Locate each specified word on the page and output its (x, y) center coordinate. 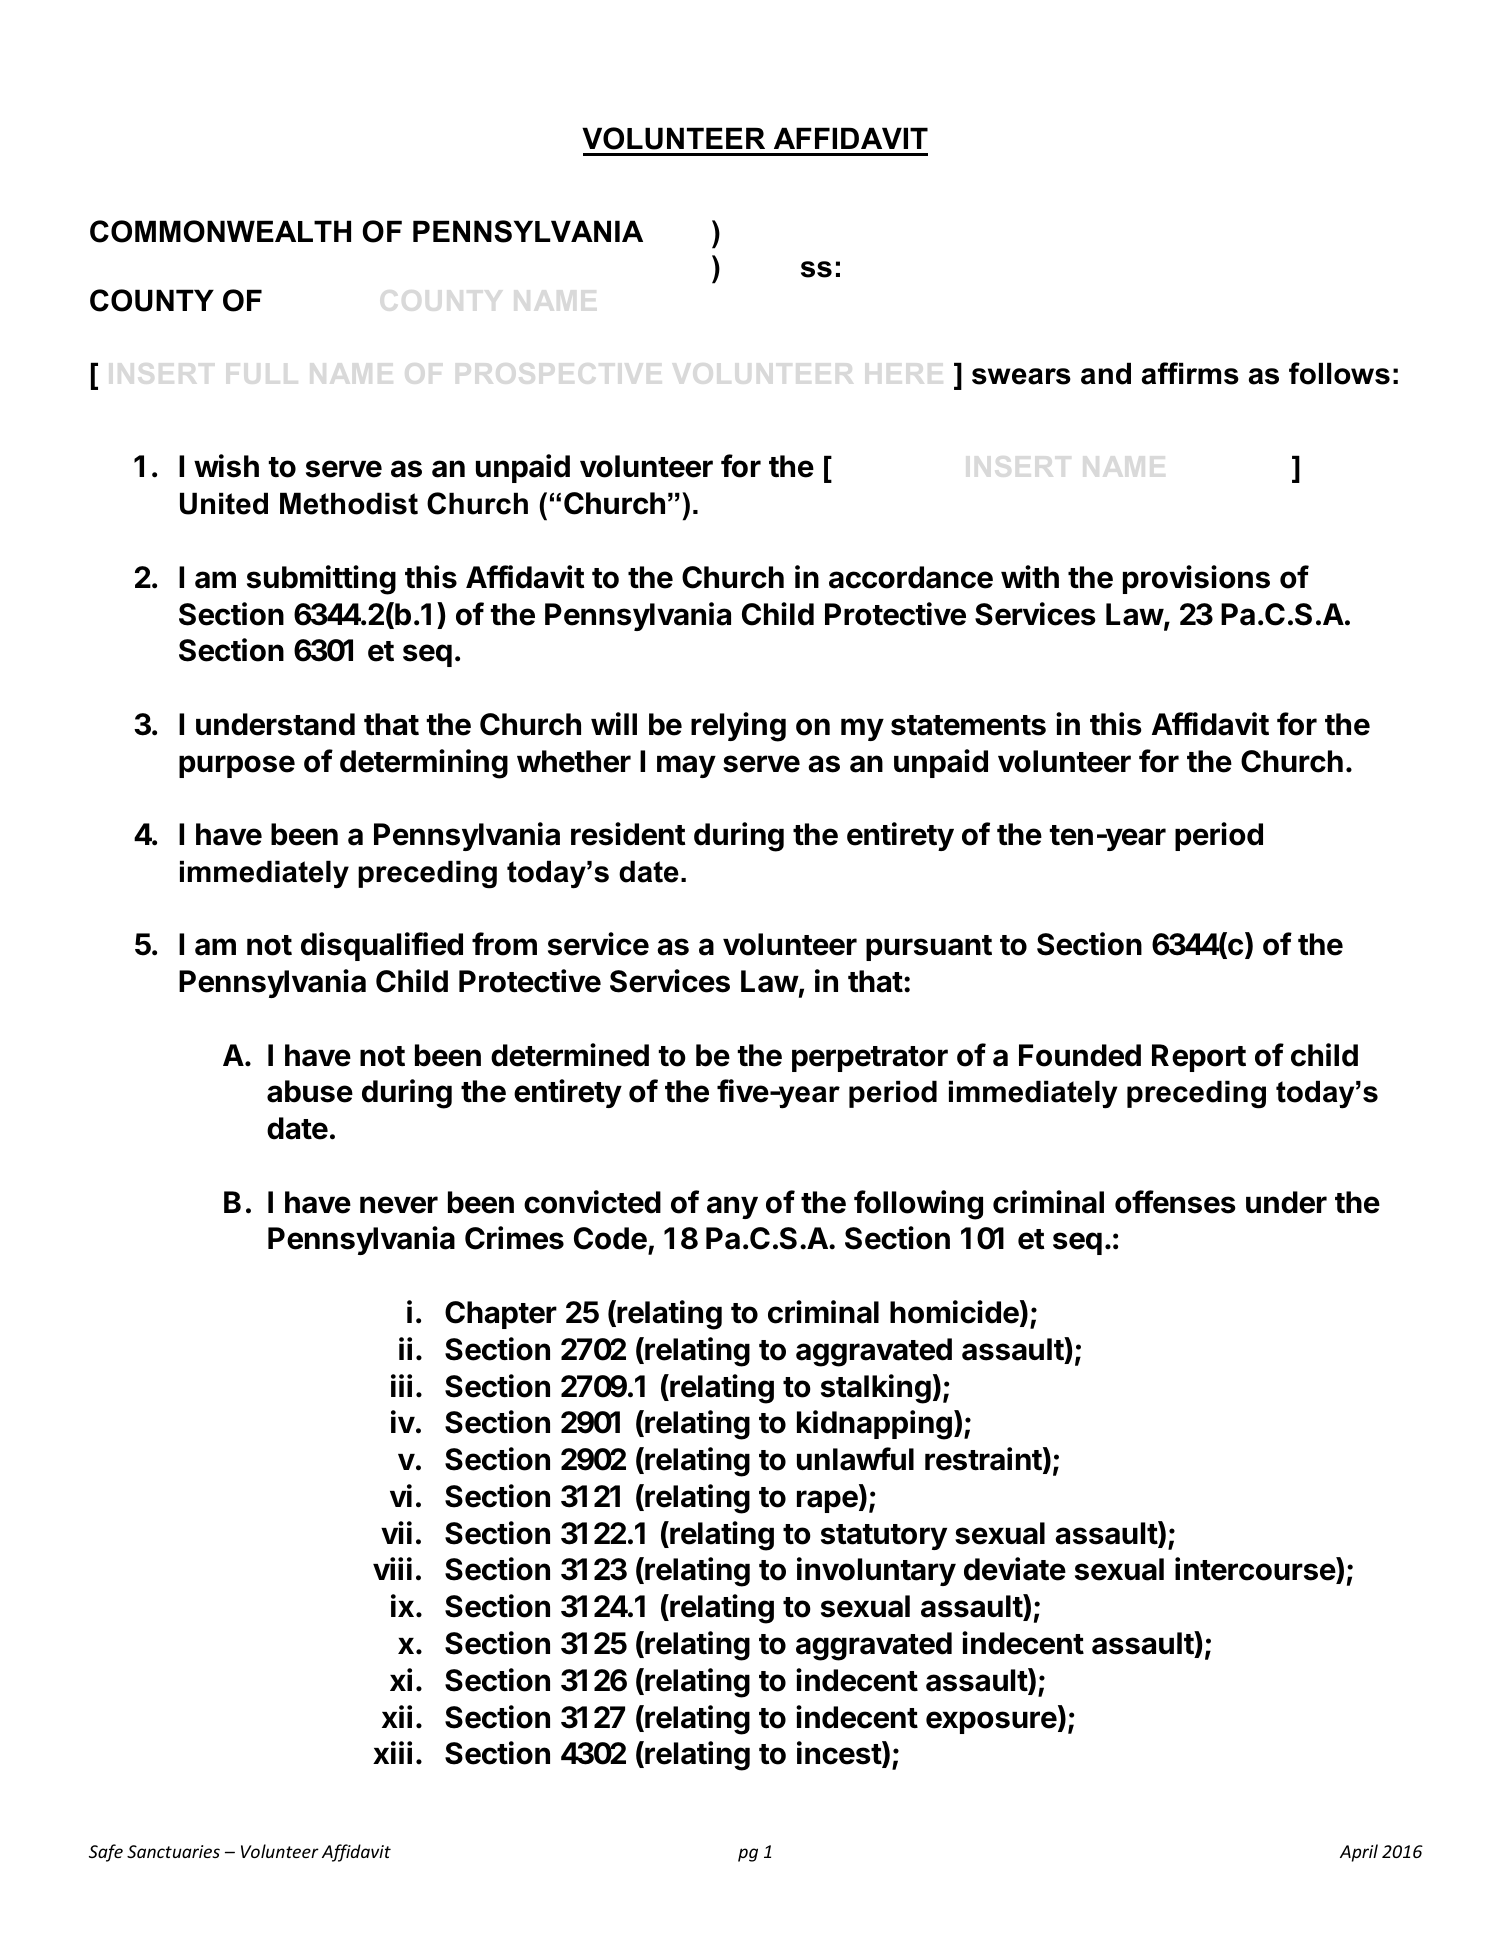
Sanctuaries (173, 1851)
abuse (310, 1091)
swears (1021, 376)
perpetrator (870, 1059)
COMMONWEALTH (220, 231)
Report (1199, 1058)
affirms (1190, 373)
